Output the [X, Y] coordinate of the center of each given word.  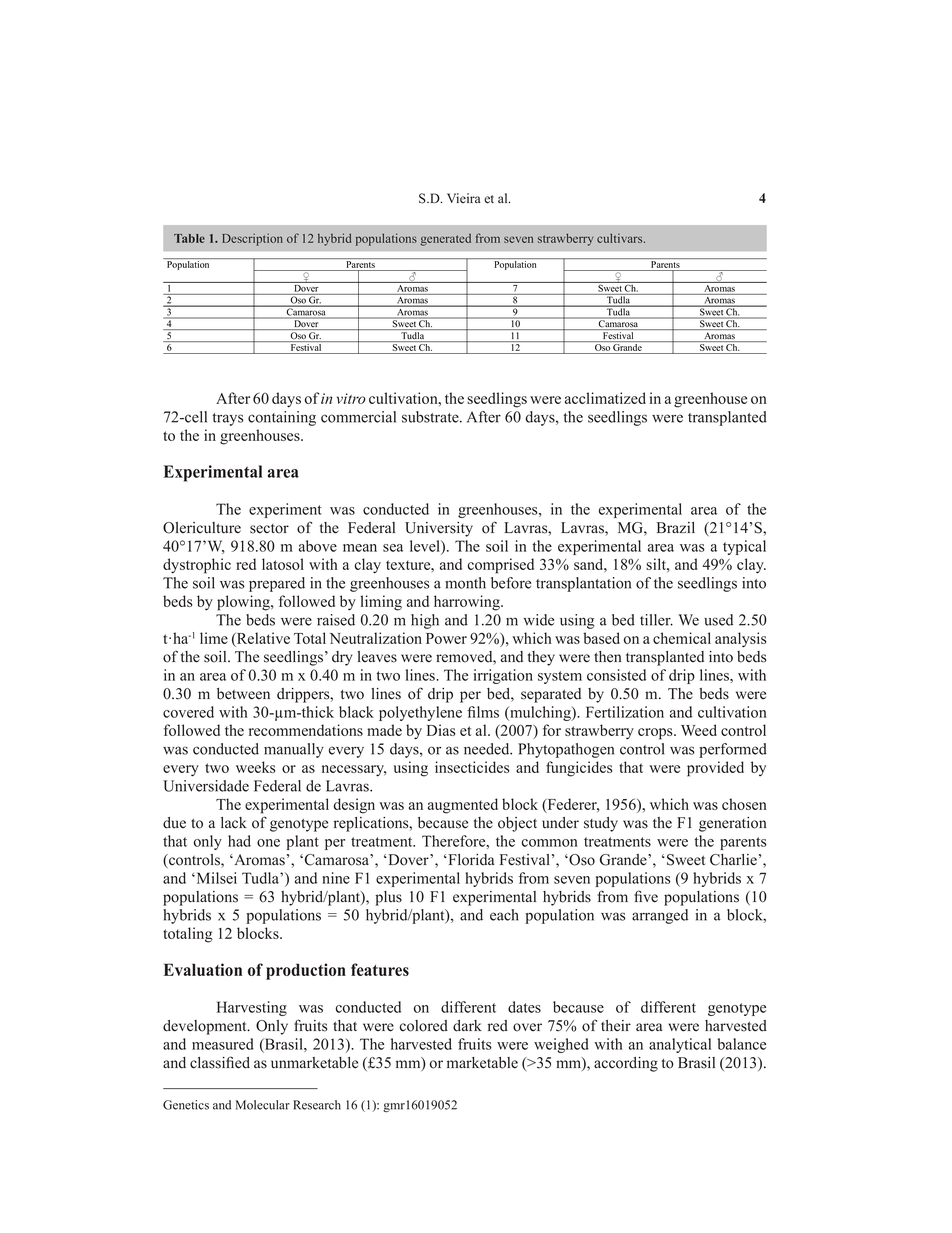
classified [220, 1062]
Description [252, 239]
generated [446, 240]
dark [467, 1026]
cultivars [621, 238]
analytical [680, 1045]
